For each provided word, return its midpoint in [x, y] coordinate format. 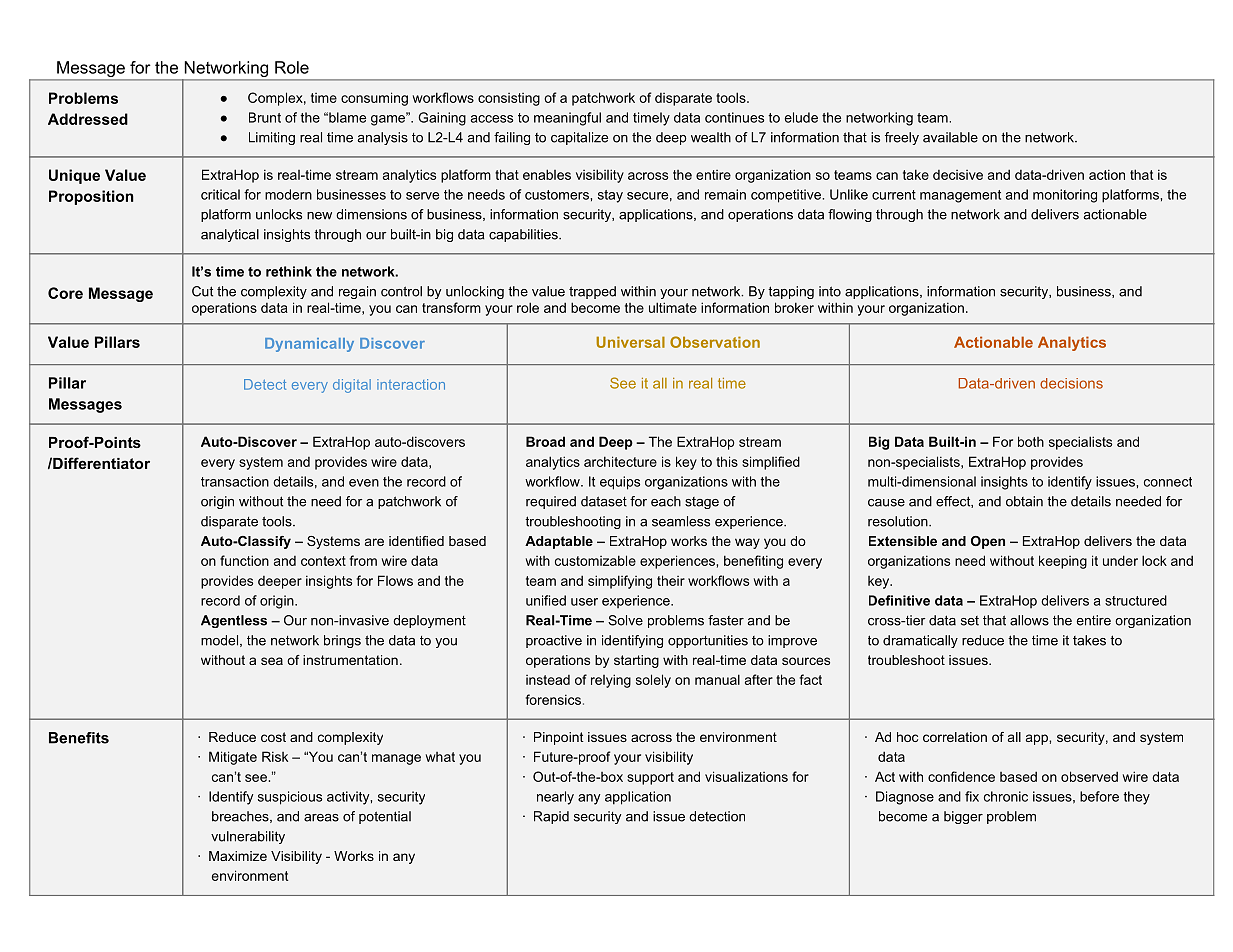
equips [620, 483]
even [364, 483]
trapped [592, 292]
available [950, 137]
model [219, 640]
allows [1029, 620]
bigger [963, 817]
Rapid [551, 817]
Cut [202, 291]
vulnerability [248, 837]
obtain [1024, 501]
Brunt [265, 117]
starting [636, 661]
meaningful [567, 119]
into [830, 291]
